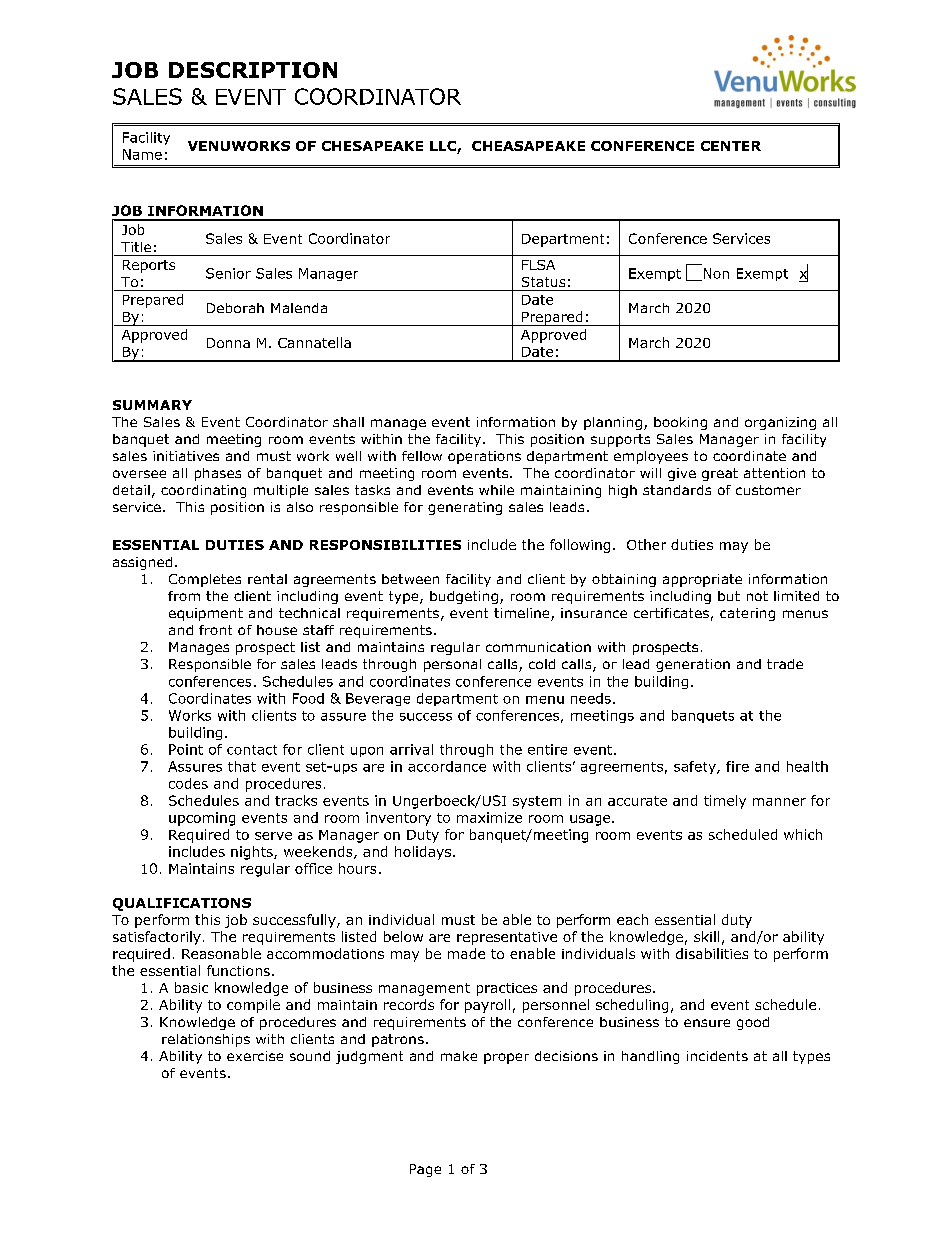 The width and height of the page is (952, 1233). Describe the element at coordinates (465, 508) in the page. I see `generating` at that location.
